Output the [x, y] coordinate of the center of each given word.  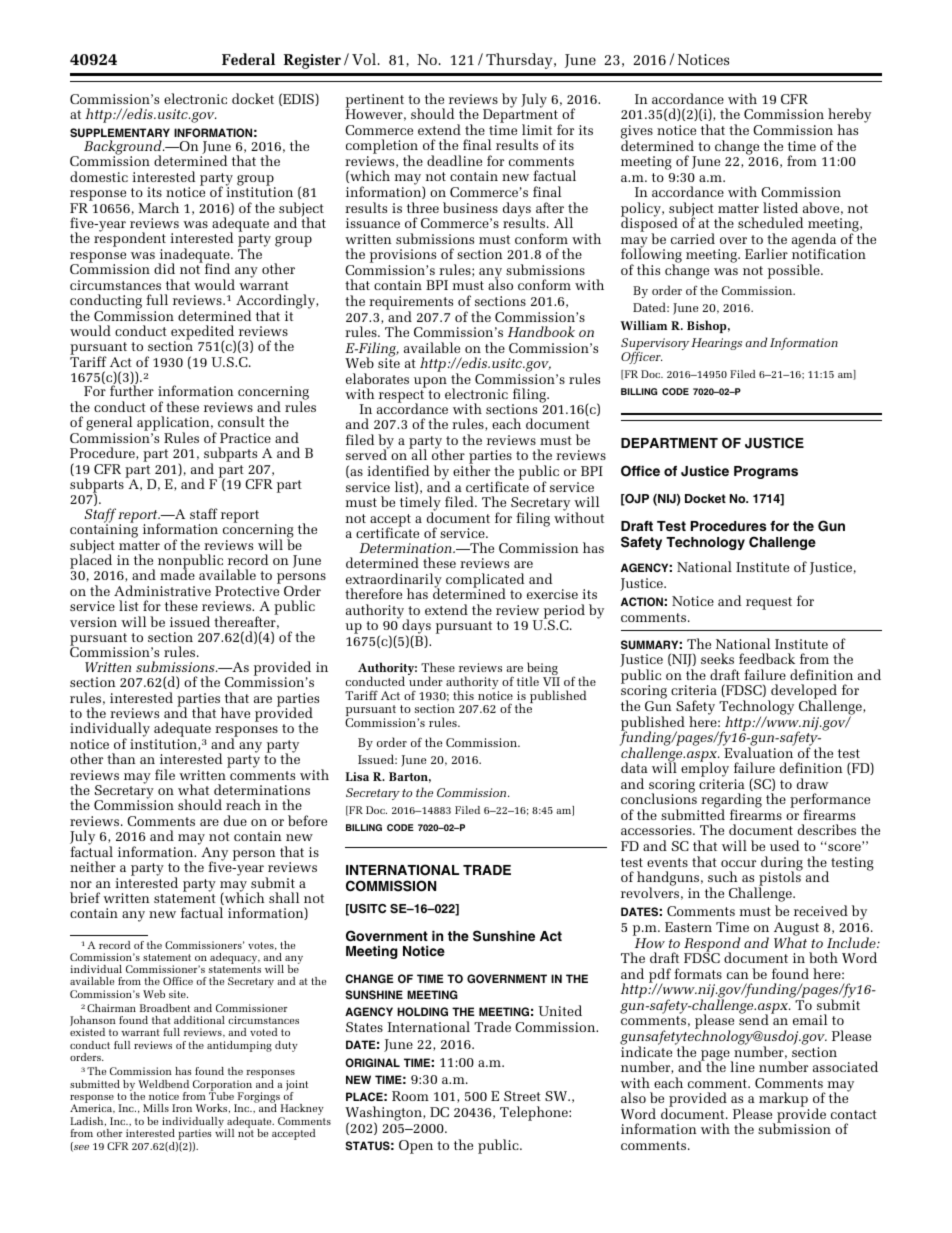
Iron [182, 1108]
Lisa [357, 776]
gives [637, 133]
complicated [485, 581]
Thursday [520, 61]
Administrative [162, 590]
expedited [203, 333]
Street [522, 1096]
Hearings [716, 344]
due [235, 820]
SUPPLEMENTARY [120, 132]
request [769, 603]
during [782, 864]
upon [430, 382]
